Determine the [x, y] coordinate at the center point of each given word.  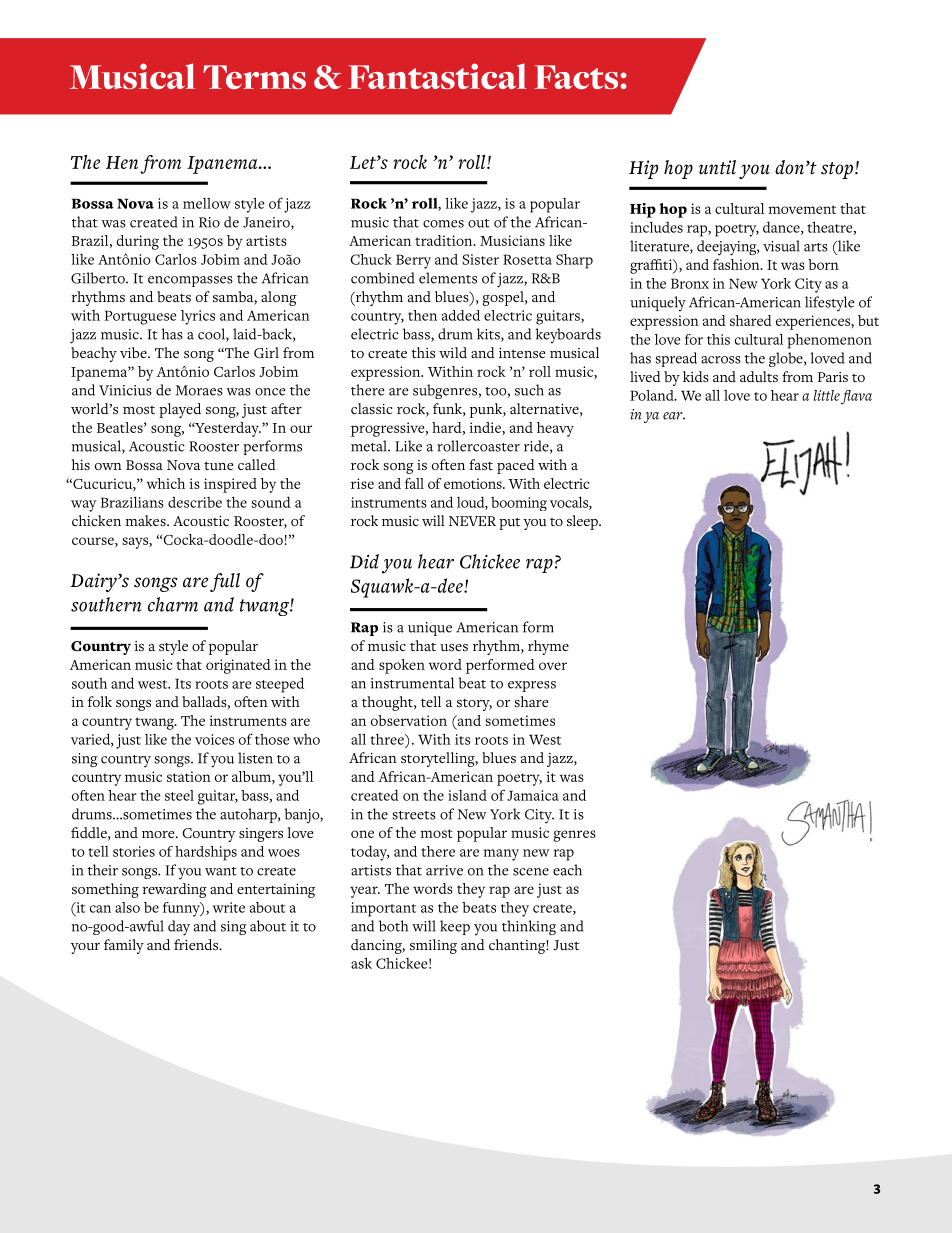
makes [147, 520]
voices [214, 739]
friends [197, 945]
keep [455, 927]
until [717, 167]
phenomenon [830, 341]
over [553, 666]
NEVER [472, 521]
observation [409, 720]
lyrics [198, 317]
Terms [254, 77]
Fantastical [437, 76]
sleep [583, 522]
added [461, 315]
